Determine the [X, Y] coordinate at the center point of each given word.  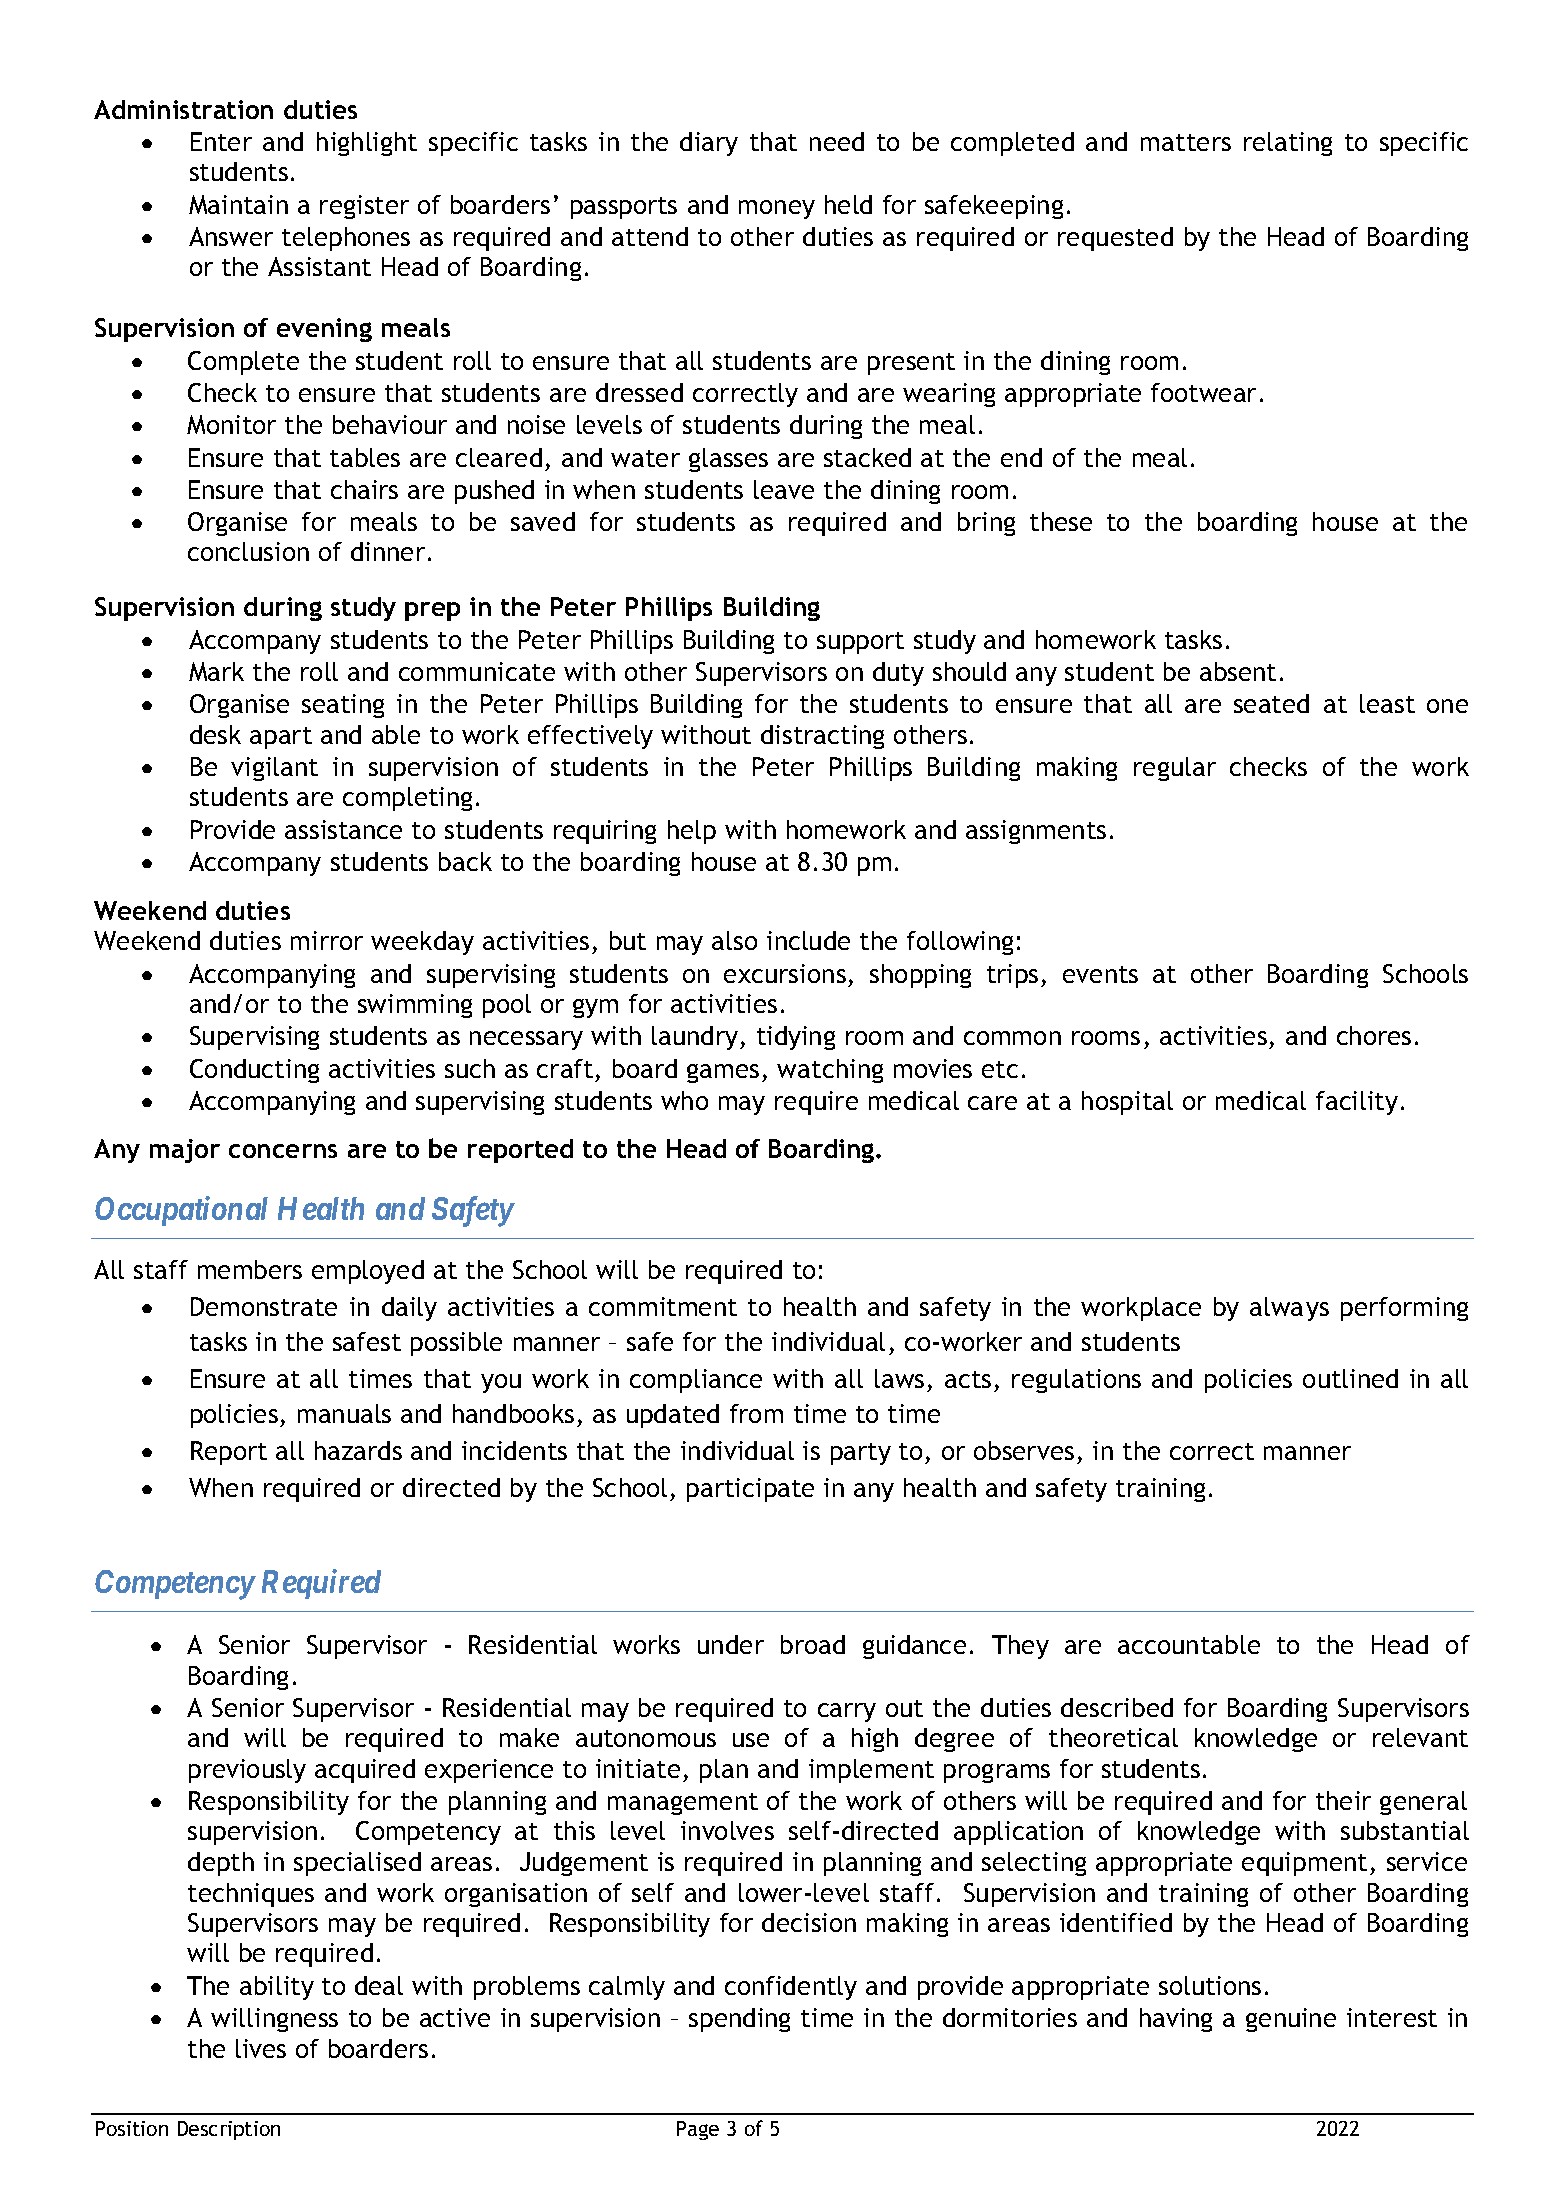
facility [1357, 1103]
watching [830, 1071]
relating [1288, 144]
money [777, 209]
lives [261, 2048]
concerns [283, 1151]
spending [739, 2020]
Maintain [238, 204]
